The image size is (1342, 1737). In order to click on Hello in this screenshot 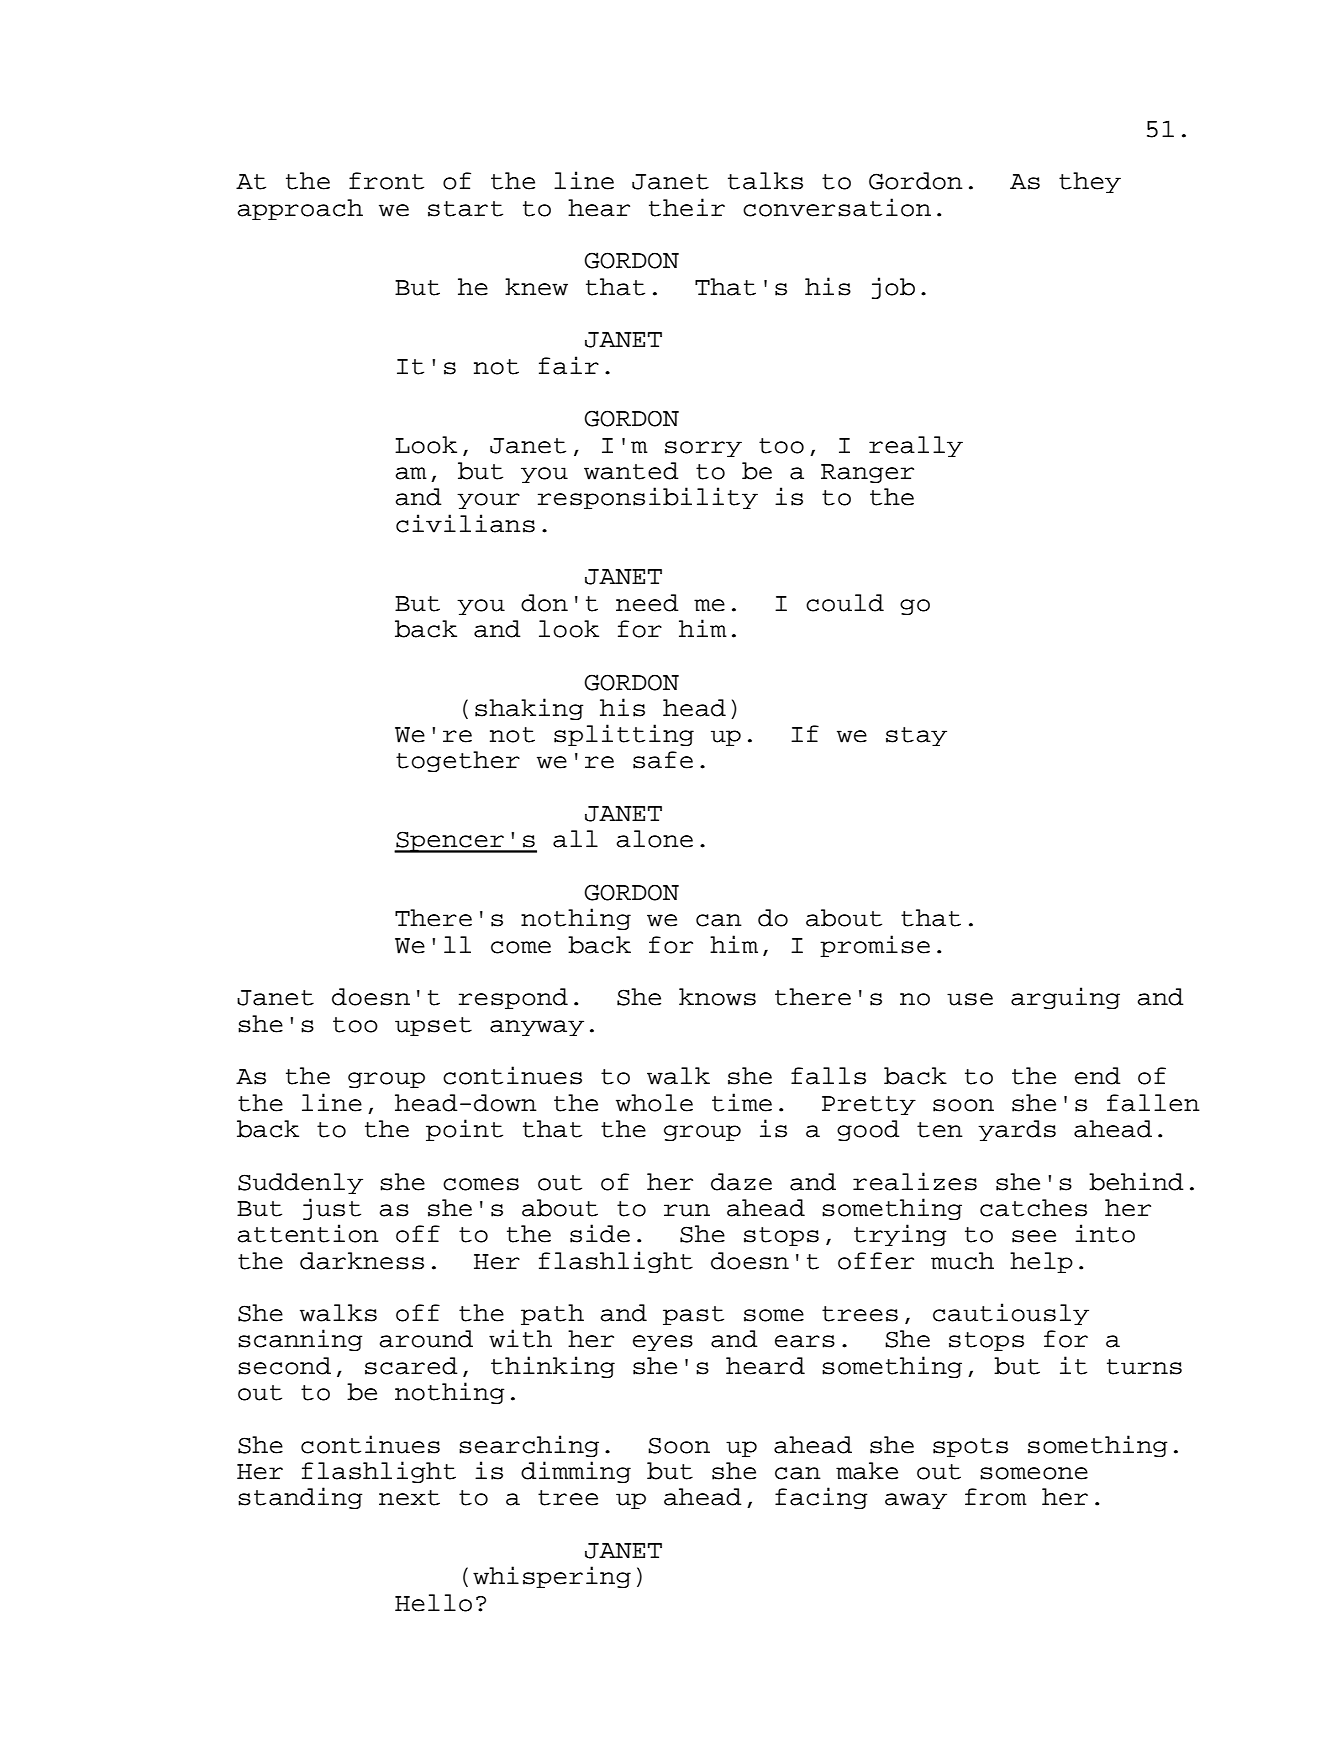, I will do `click(433, 1603)`.
